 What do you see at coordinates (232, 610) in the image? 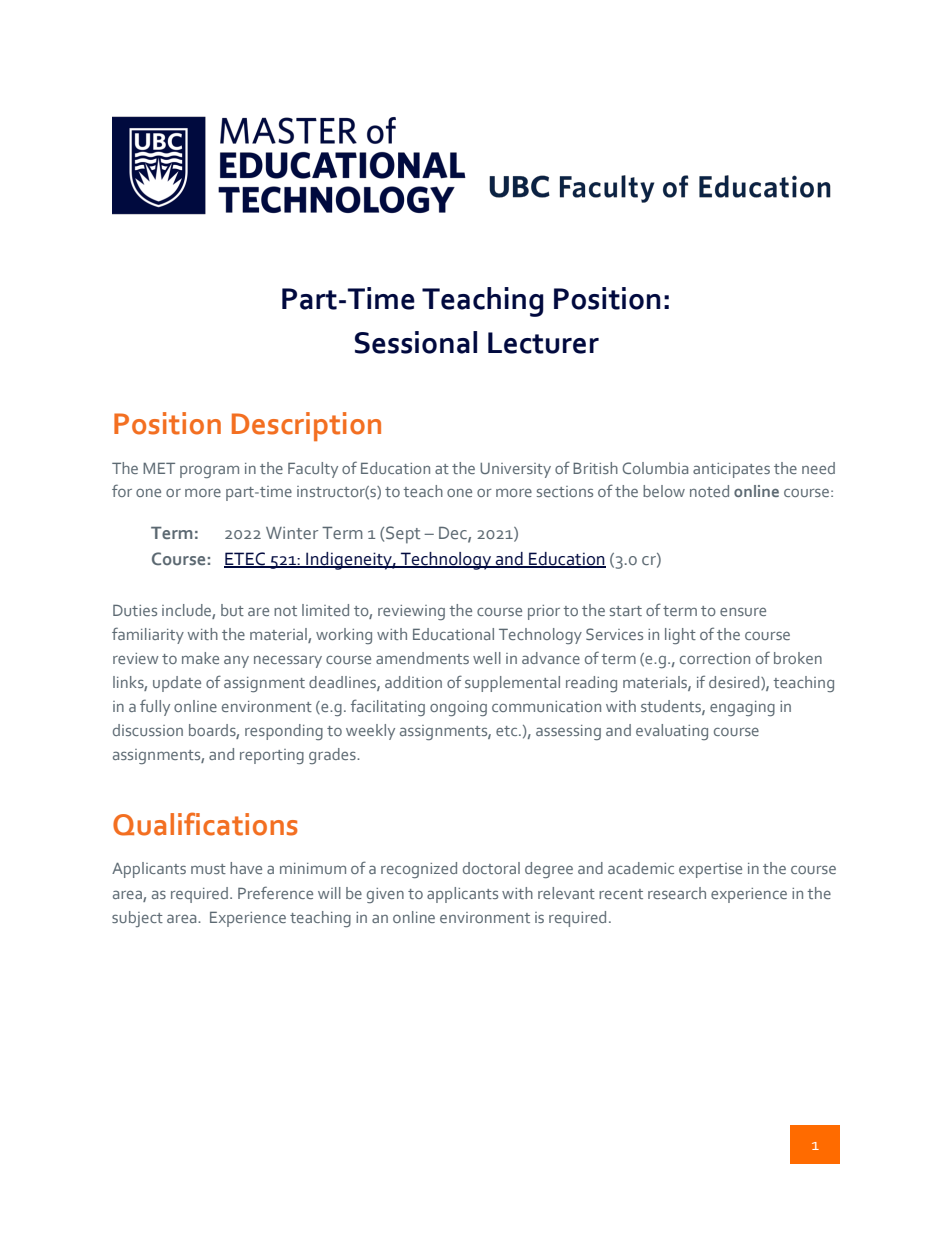
I see `but` at bounding box center [232, 610].
